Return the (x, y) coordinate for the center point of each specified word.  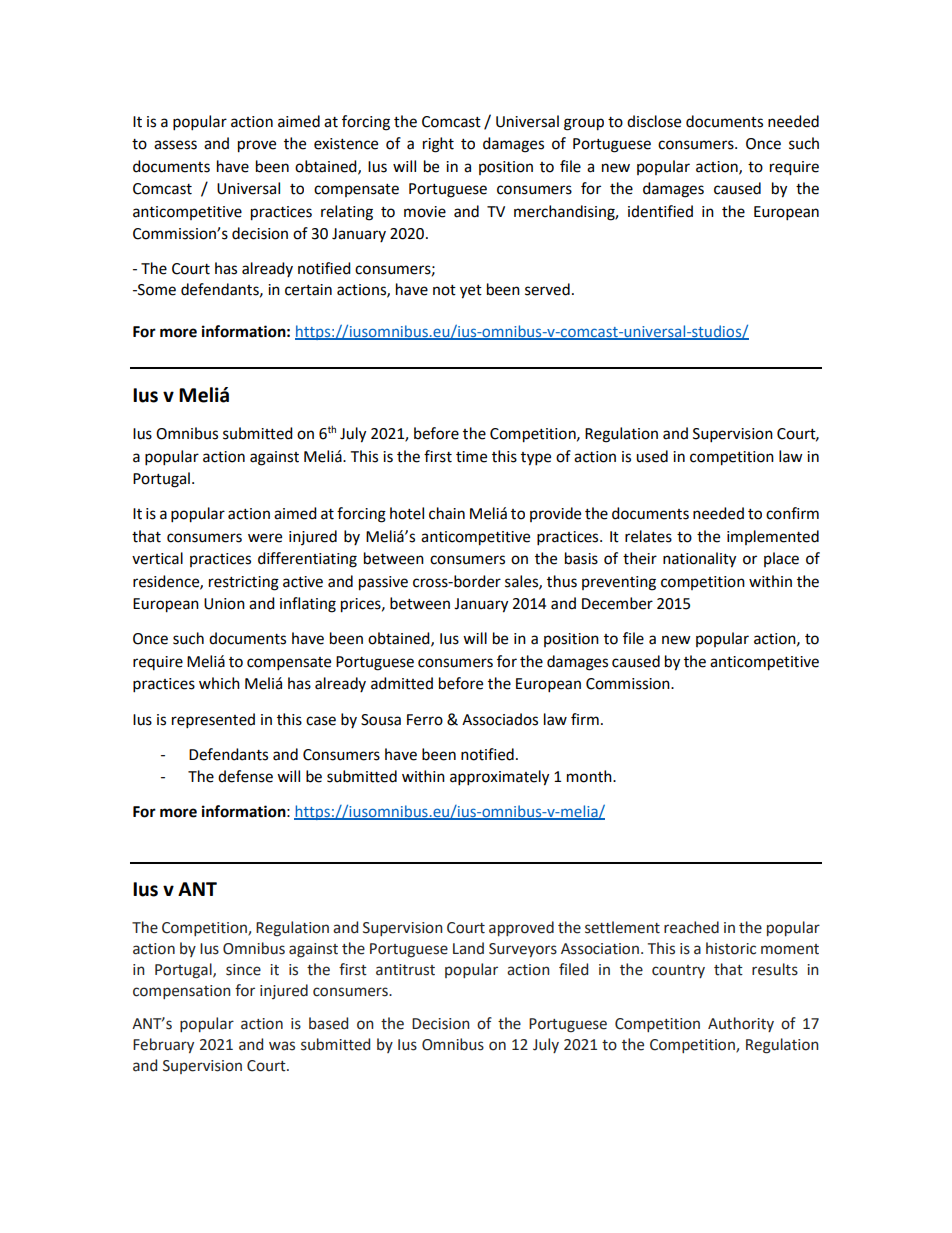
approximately (499, 778)
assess (175, 145)
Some (156, 290)
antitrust (405, 970)
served (547, 289)
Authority (741, 1024)
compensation (182, 992)
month (590, 776)
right (438, 145)
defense (245, 776)
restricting (244, 583)
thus (562, 581)
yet (471, 292)
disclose (654, 121)
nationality (699, 560)
